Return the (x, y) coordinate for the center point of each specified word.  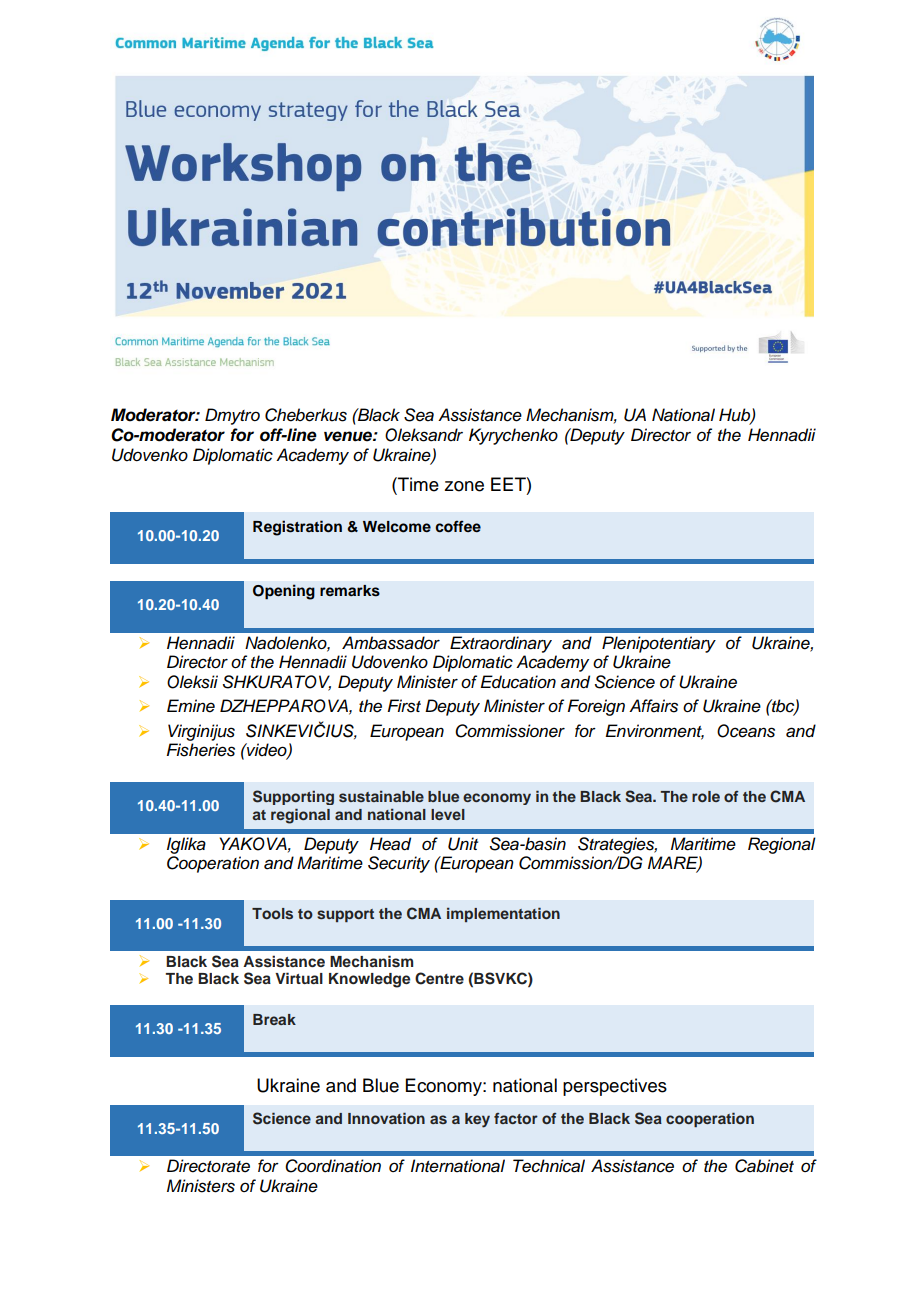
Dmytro (232, 416)
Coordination (333, 1166)
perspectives (615, 1087)
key (477, 1120)
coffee (458, 526)
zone (464, 486)
